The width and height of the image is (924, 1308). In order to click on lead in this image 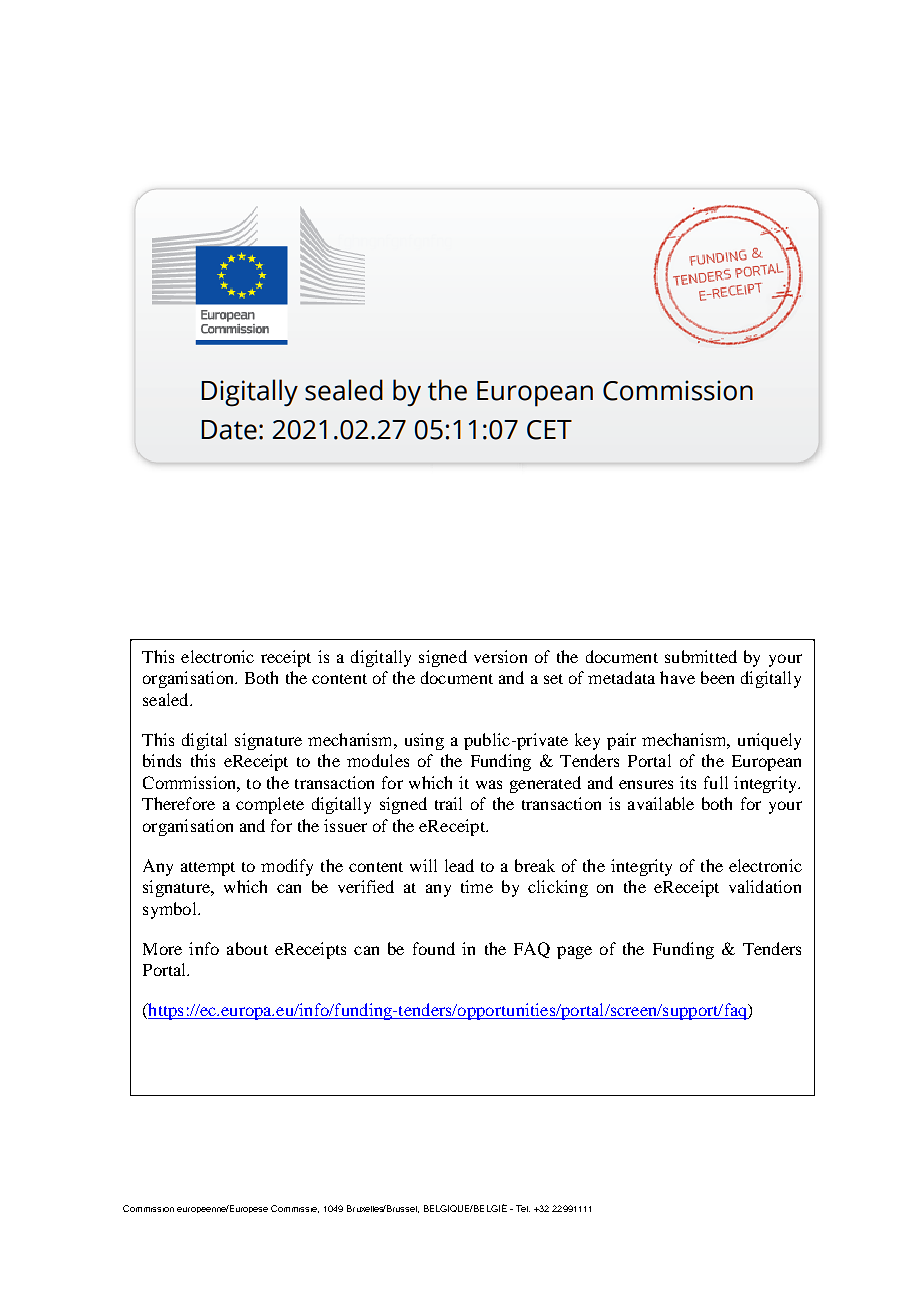, I will do `click(459, 865)`.
